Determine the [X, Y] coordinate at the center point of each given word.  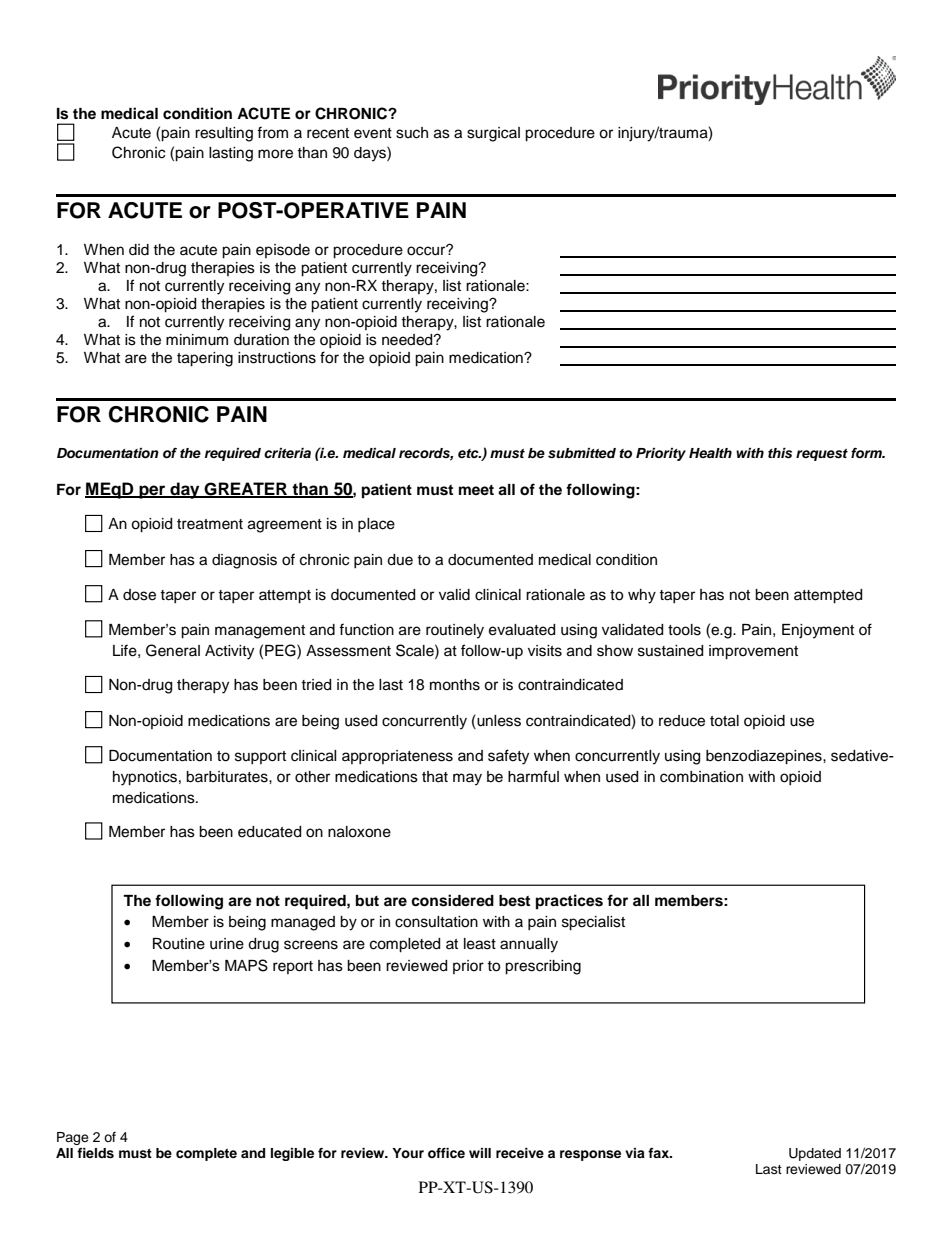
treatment [210, 524]
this [780, 453]
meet [476, 490]
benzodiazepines [765, 757]
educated [269, 832]
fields [95, 1153]
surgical [493, 134]
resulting [224, 134]
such [412, 133]
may [467, 779]
